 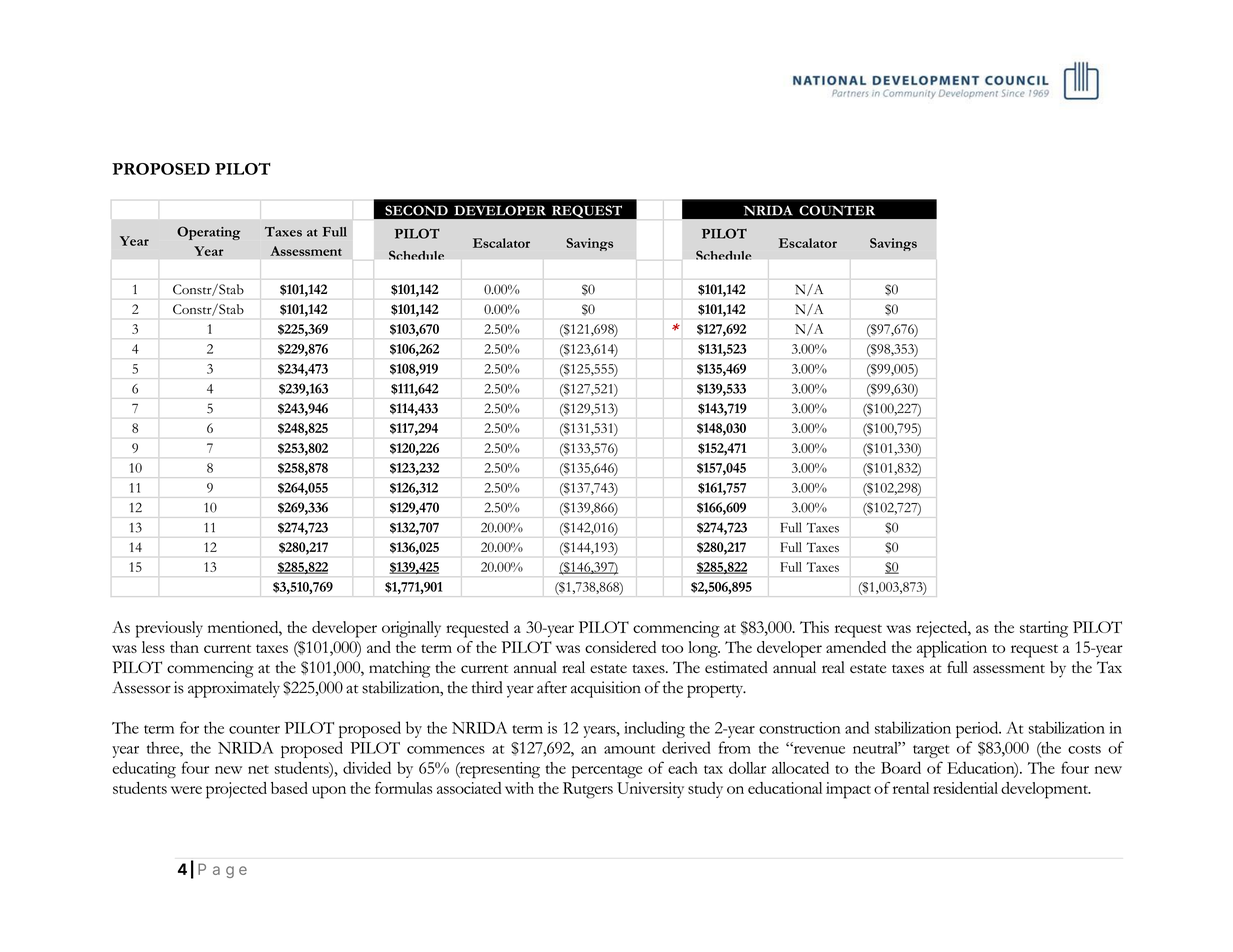 I want to click on Operating, so click(x=208, y=233).
